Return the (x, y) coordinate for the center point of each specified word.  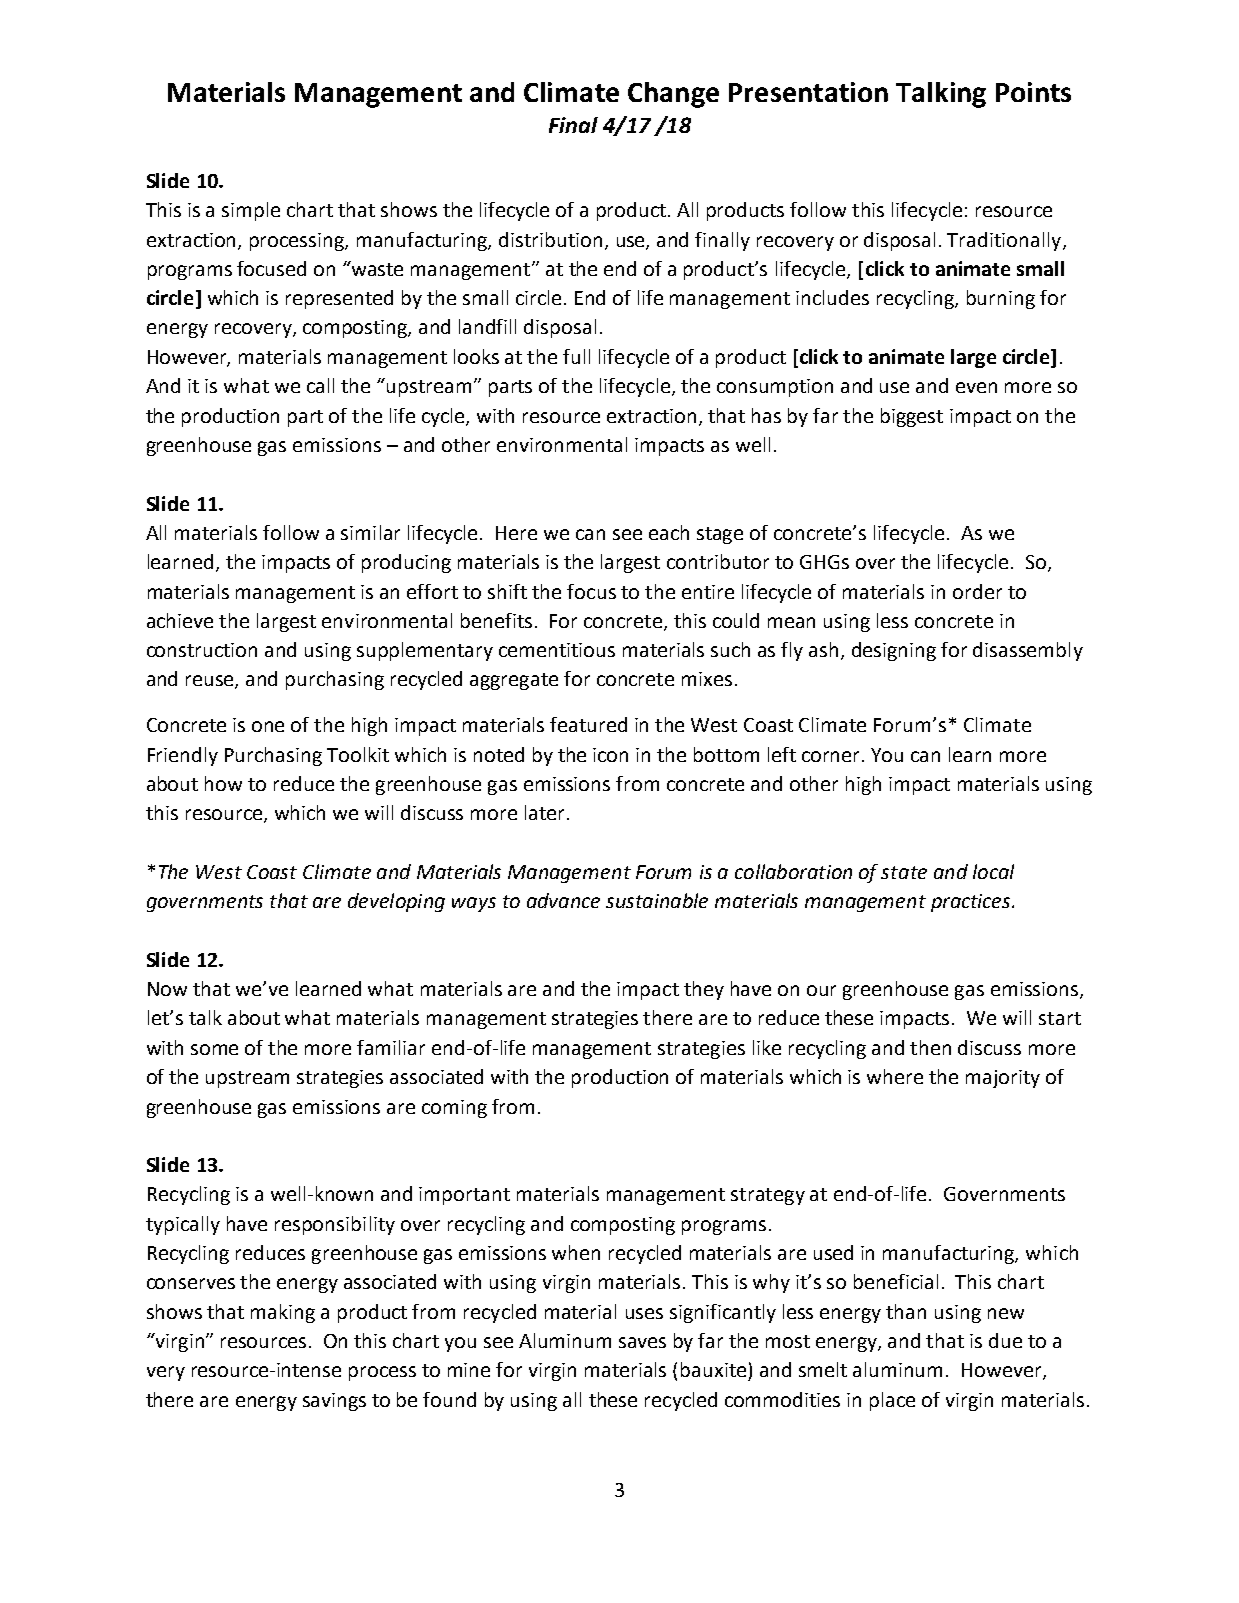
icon (610, 755)
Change (673, 95)
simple (251, 211)
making (283, 1313)
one (268, 726)
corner (832, 756)
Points (1033, 92)
